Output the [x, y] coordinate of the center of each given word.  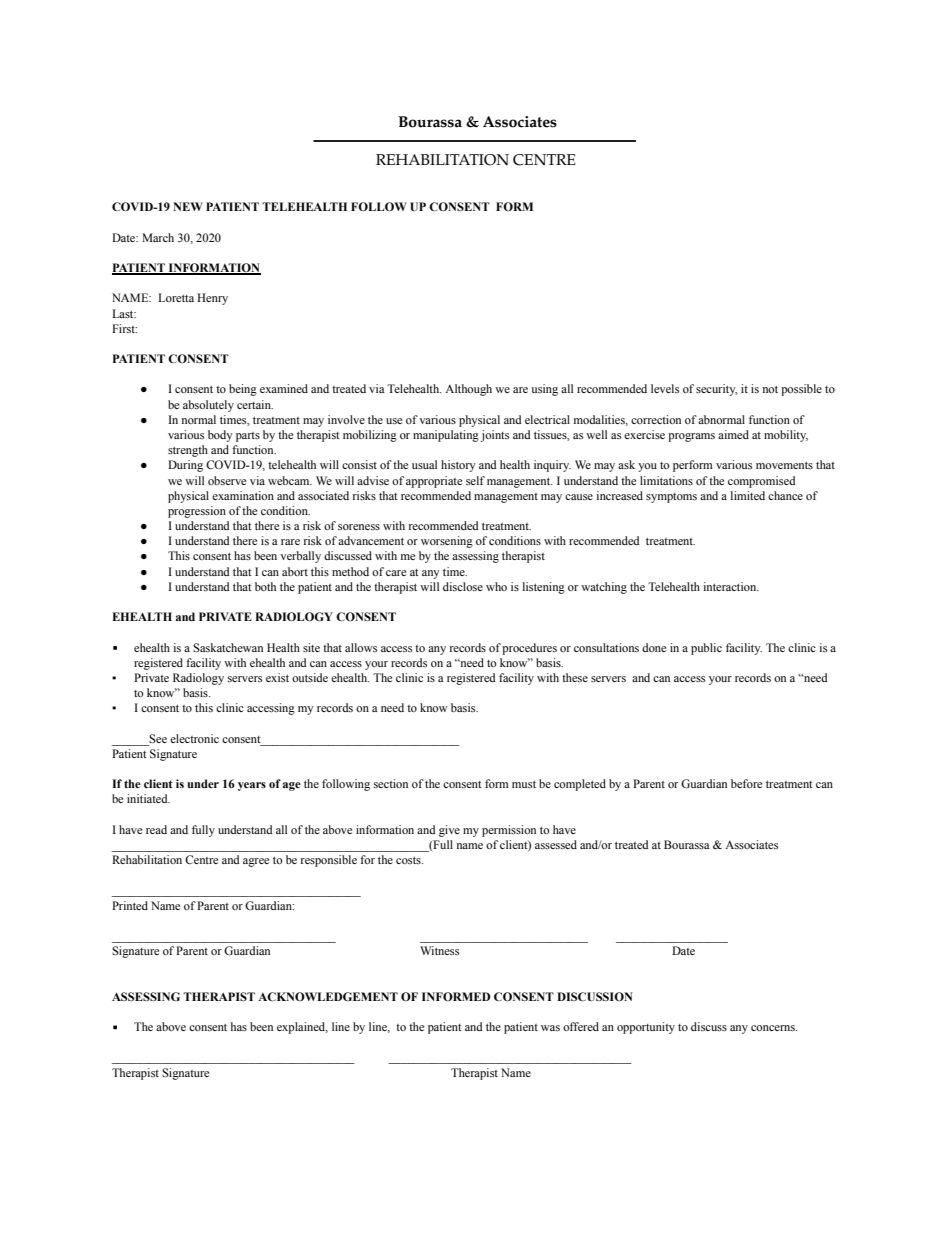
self [475, 480]
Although [468, 390]
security [717, 390]
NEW [188, 206]
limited [747, 495]
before [746, 783]
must [524, 784]
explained [302, 1028]
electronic [194, 738]
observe [227, 480]
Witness [439, 950]
